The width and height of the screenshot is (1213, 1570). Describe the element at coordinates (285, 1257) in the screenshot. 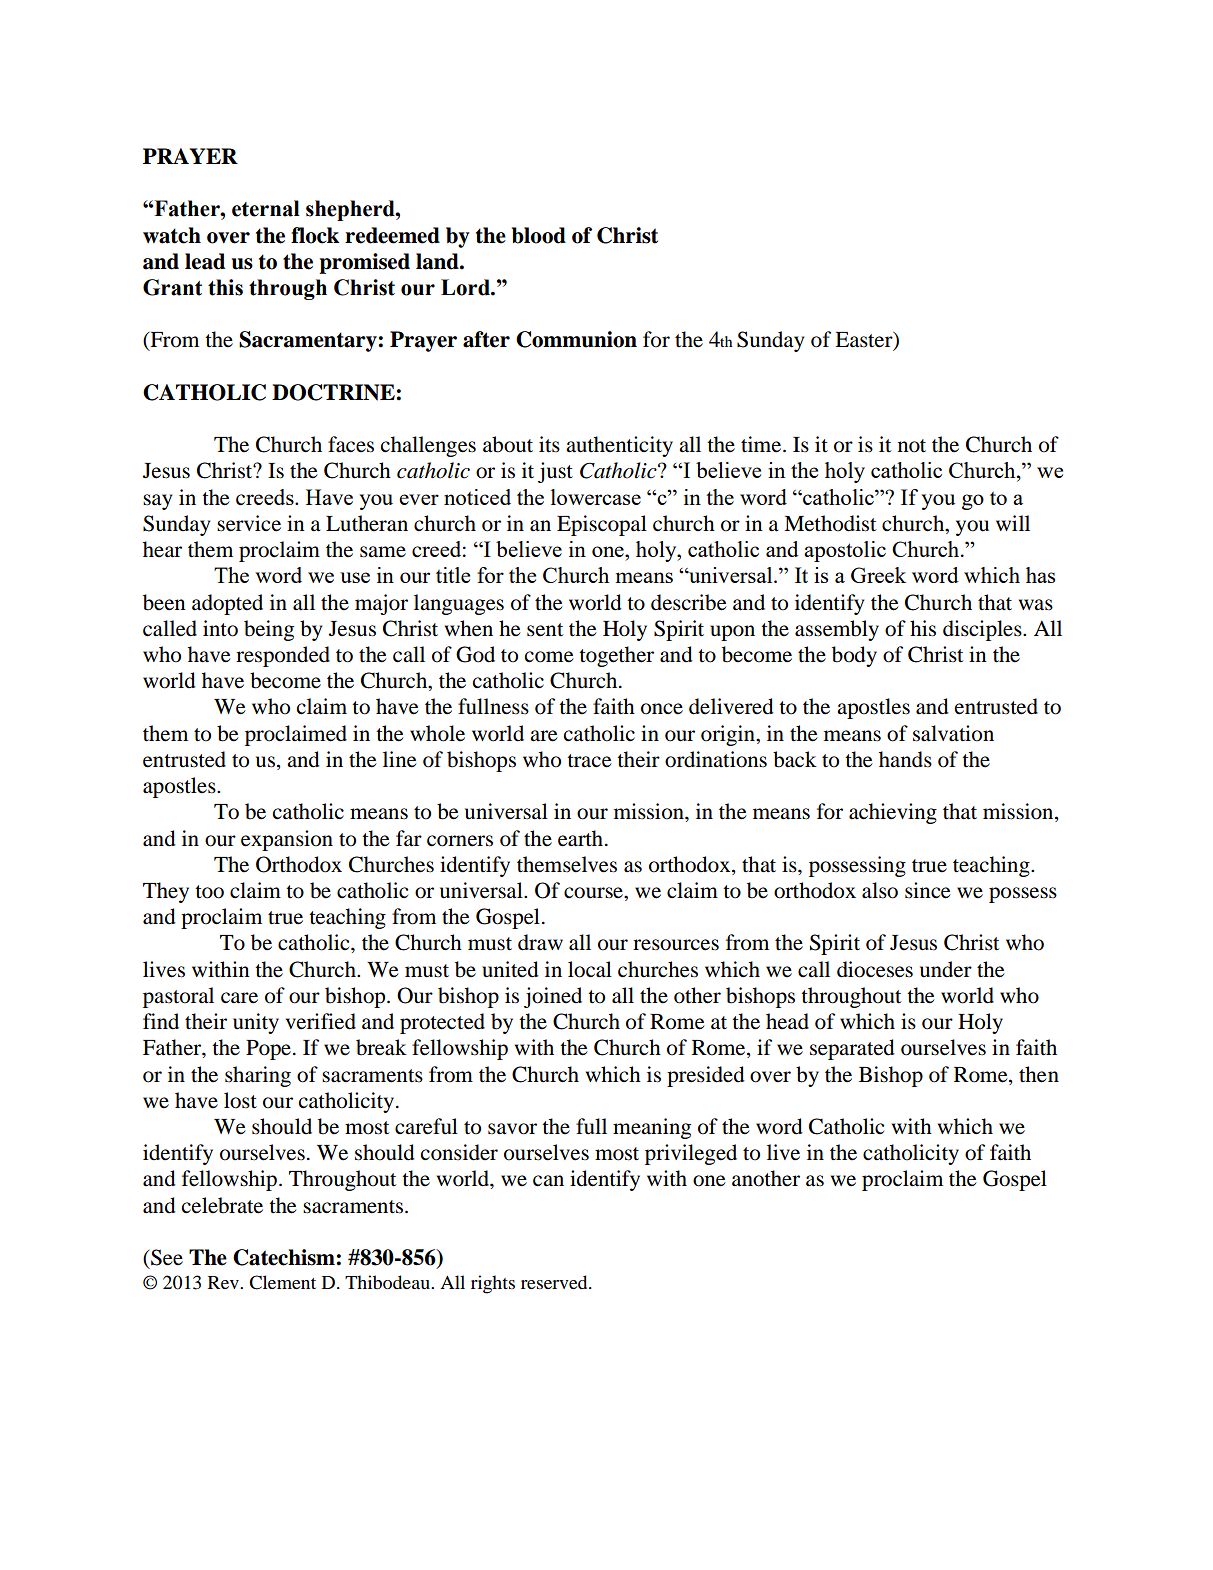

I see `Catechism` at that location.
